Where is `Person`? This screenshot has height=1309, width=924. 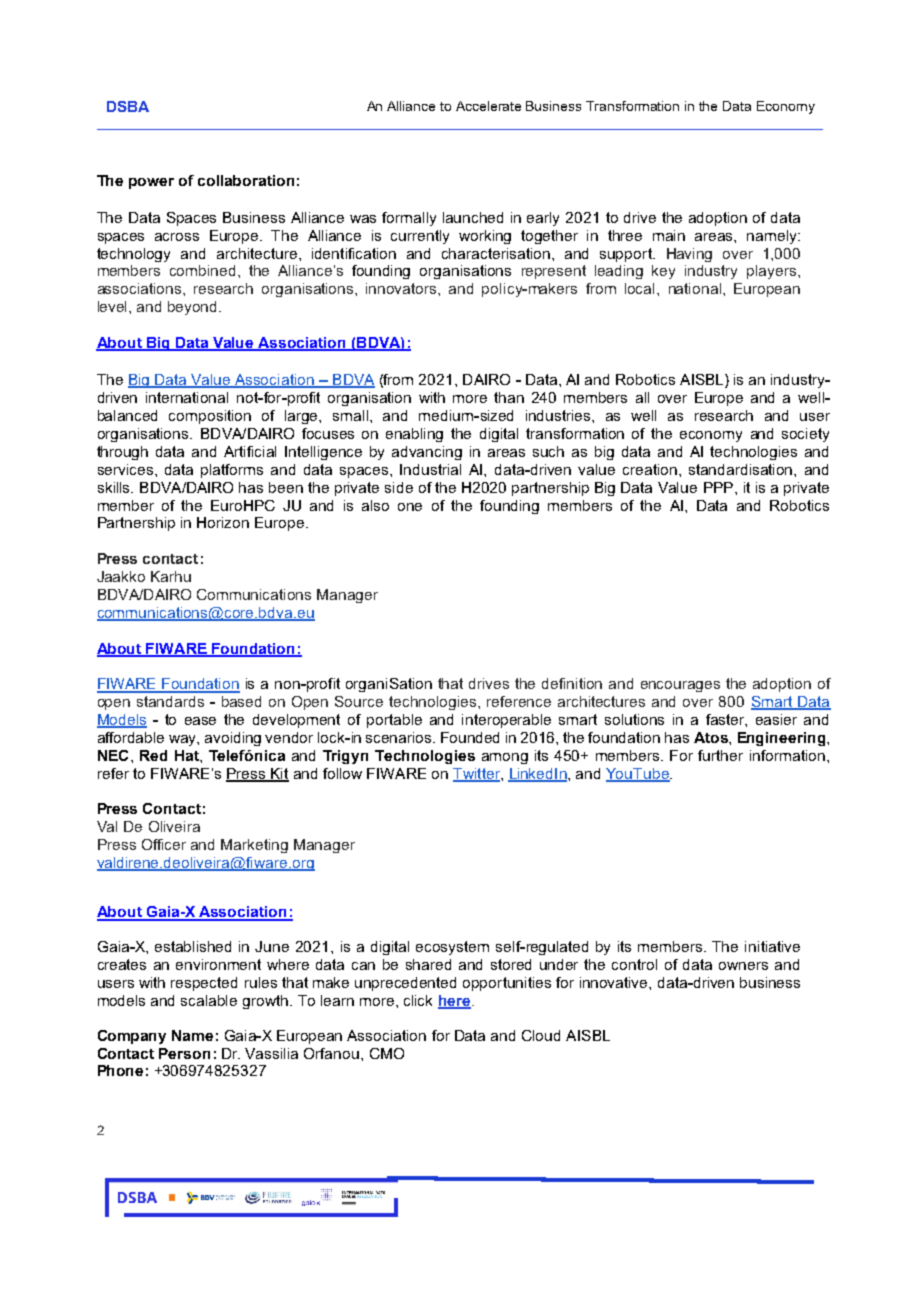 Person is located at coordinates (184, 1053).
